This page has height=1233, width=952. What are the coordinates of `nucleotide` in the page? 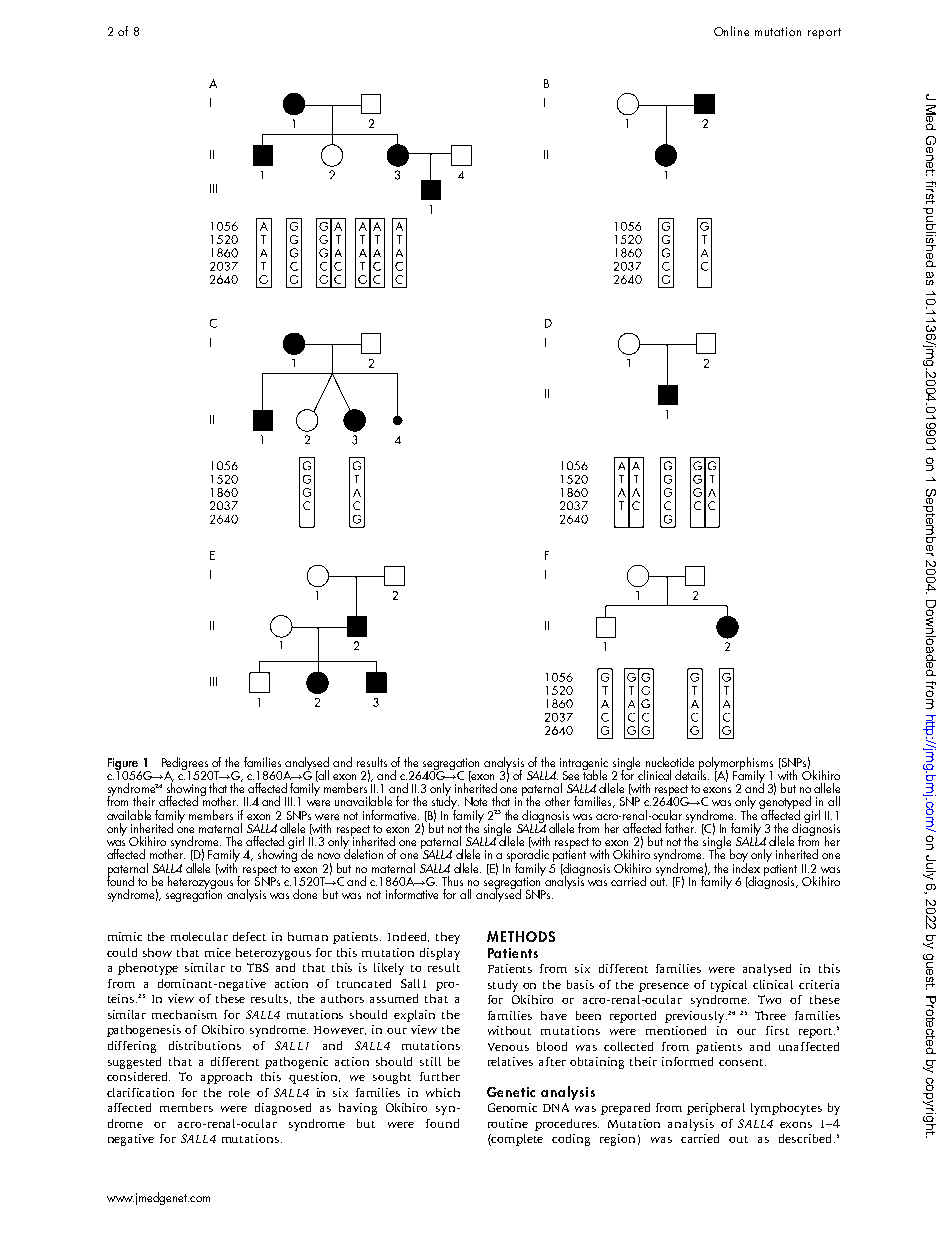 It's located at (670, 762).
